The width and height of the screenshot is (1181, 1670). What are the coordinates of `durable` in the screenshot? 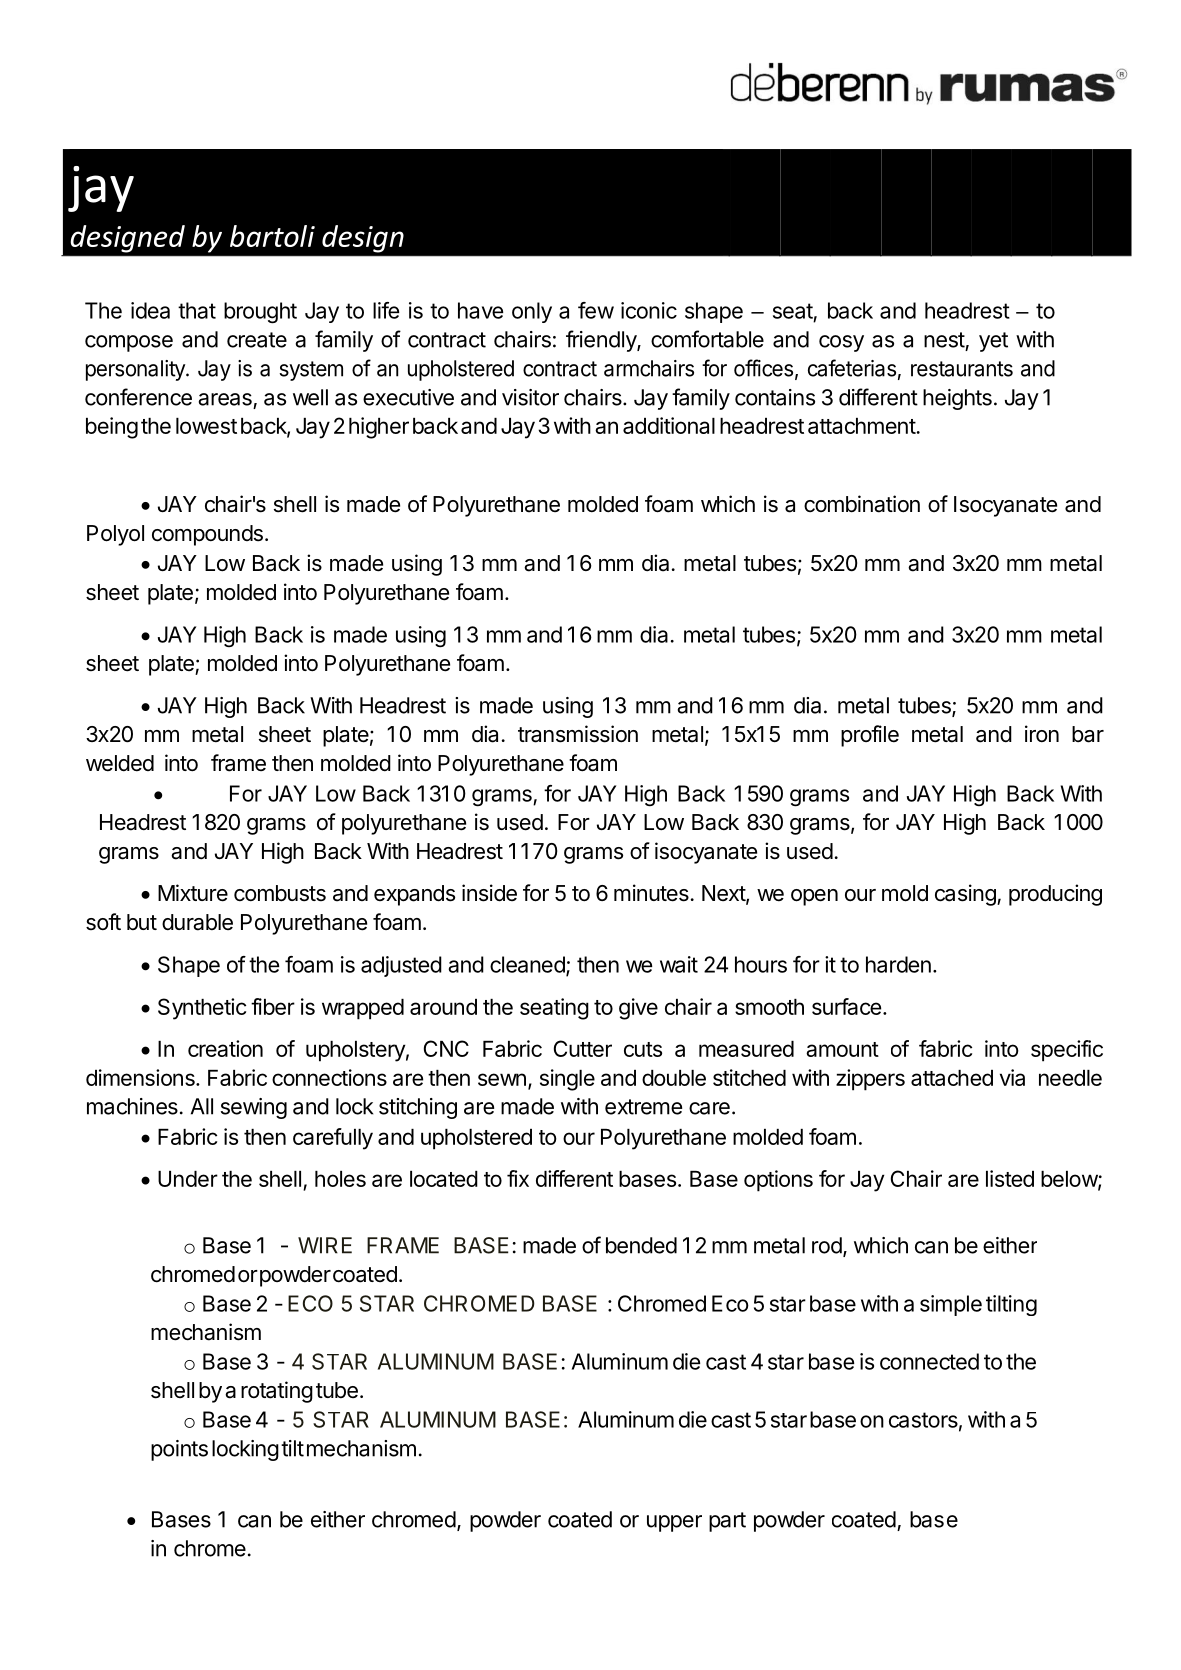 It's located at (197, 922).
